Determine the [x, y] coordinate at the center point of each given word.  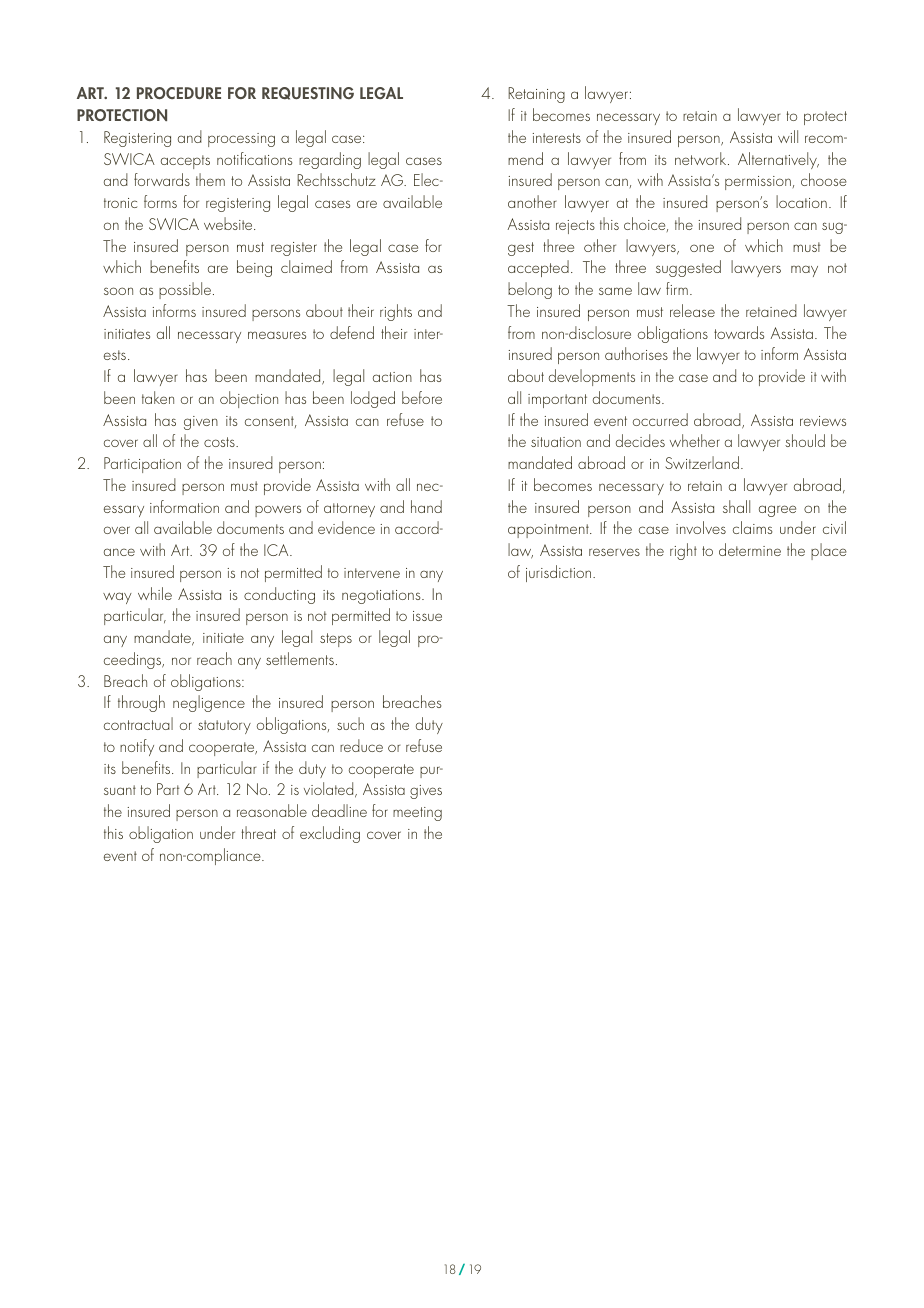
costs [220, 442]
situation [556, 442]
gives [426, 792]
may [804, 271]
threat [258, 832]
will [788, 136]
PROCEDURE [179, 93]
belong [530, 290]
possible [186, 290]
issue [427, 616]
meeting [417, 814]
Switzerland [702, 462]
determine [750, 549]
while [155, 593]
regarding [330, 160]
